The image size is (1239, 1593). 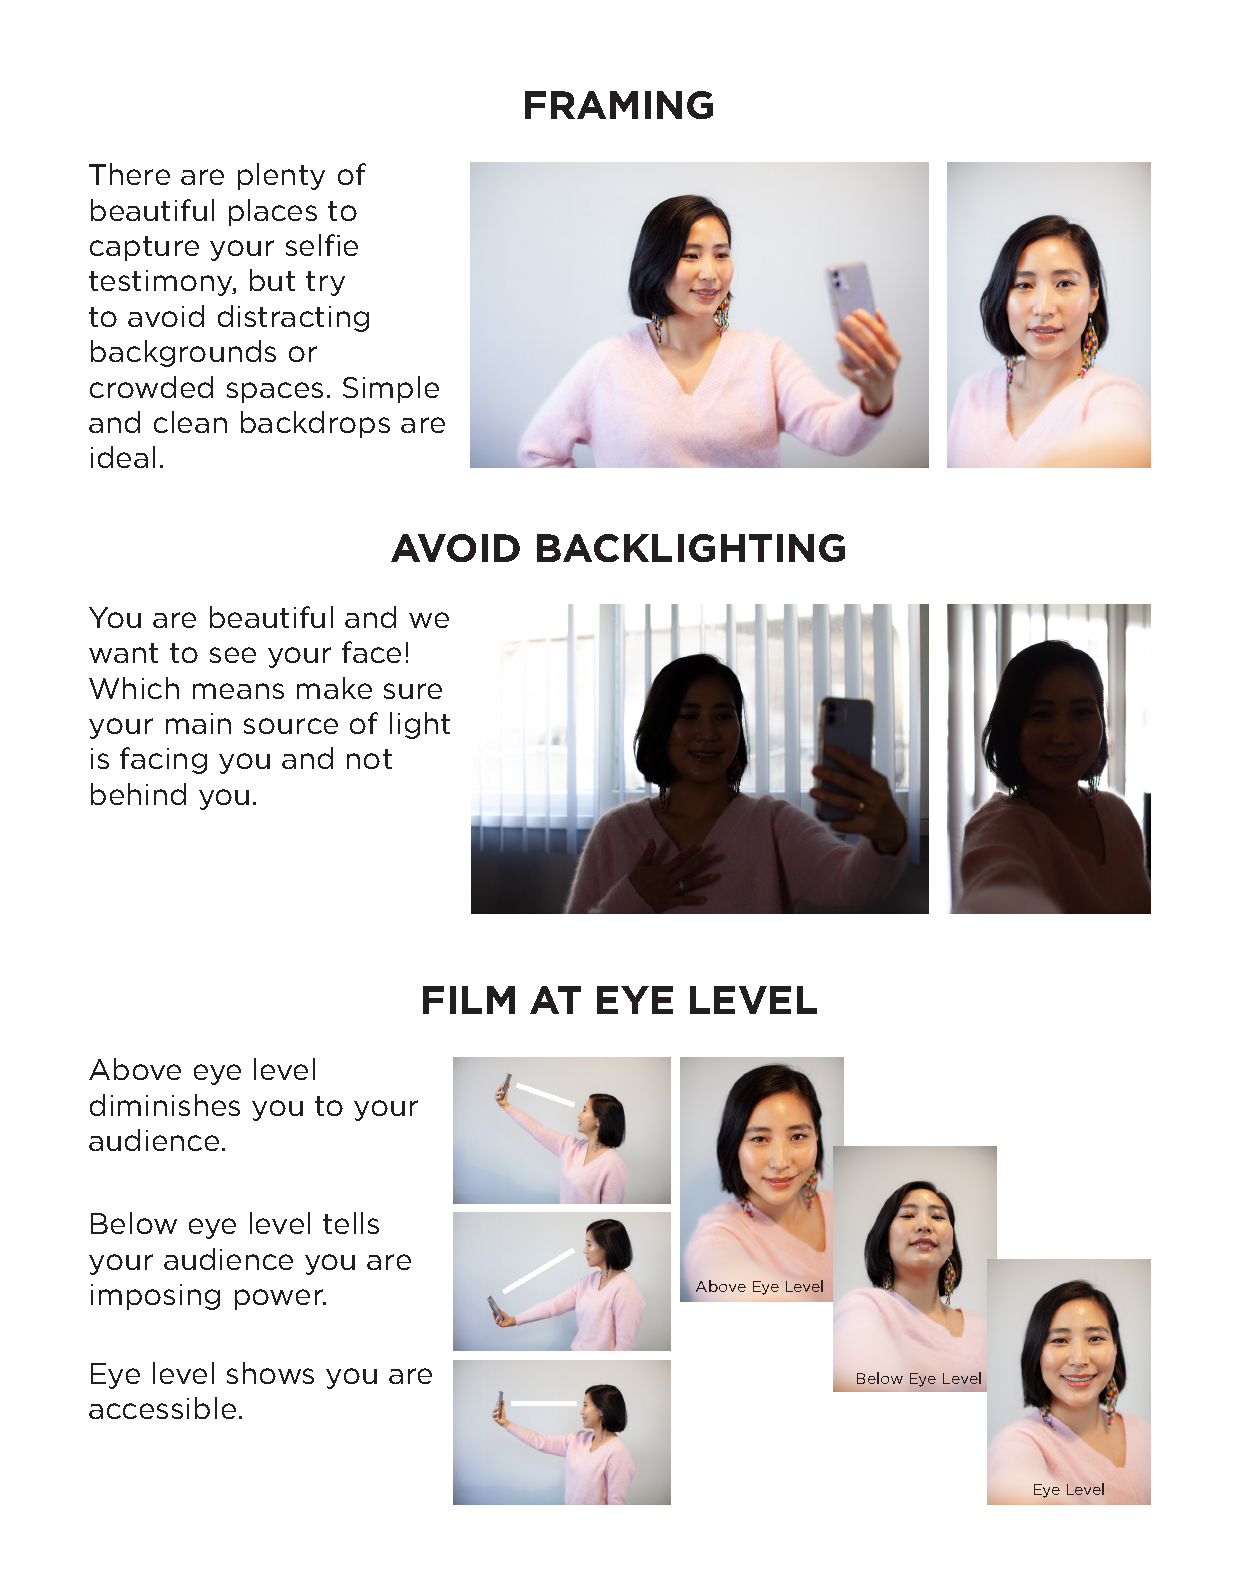 I want to click on see, so click(x=233, y=655).
